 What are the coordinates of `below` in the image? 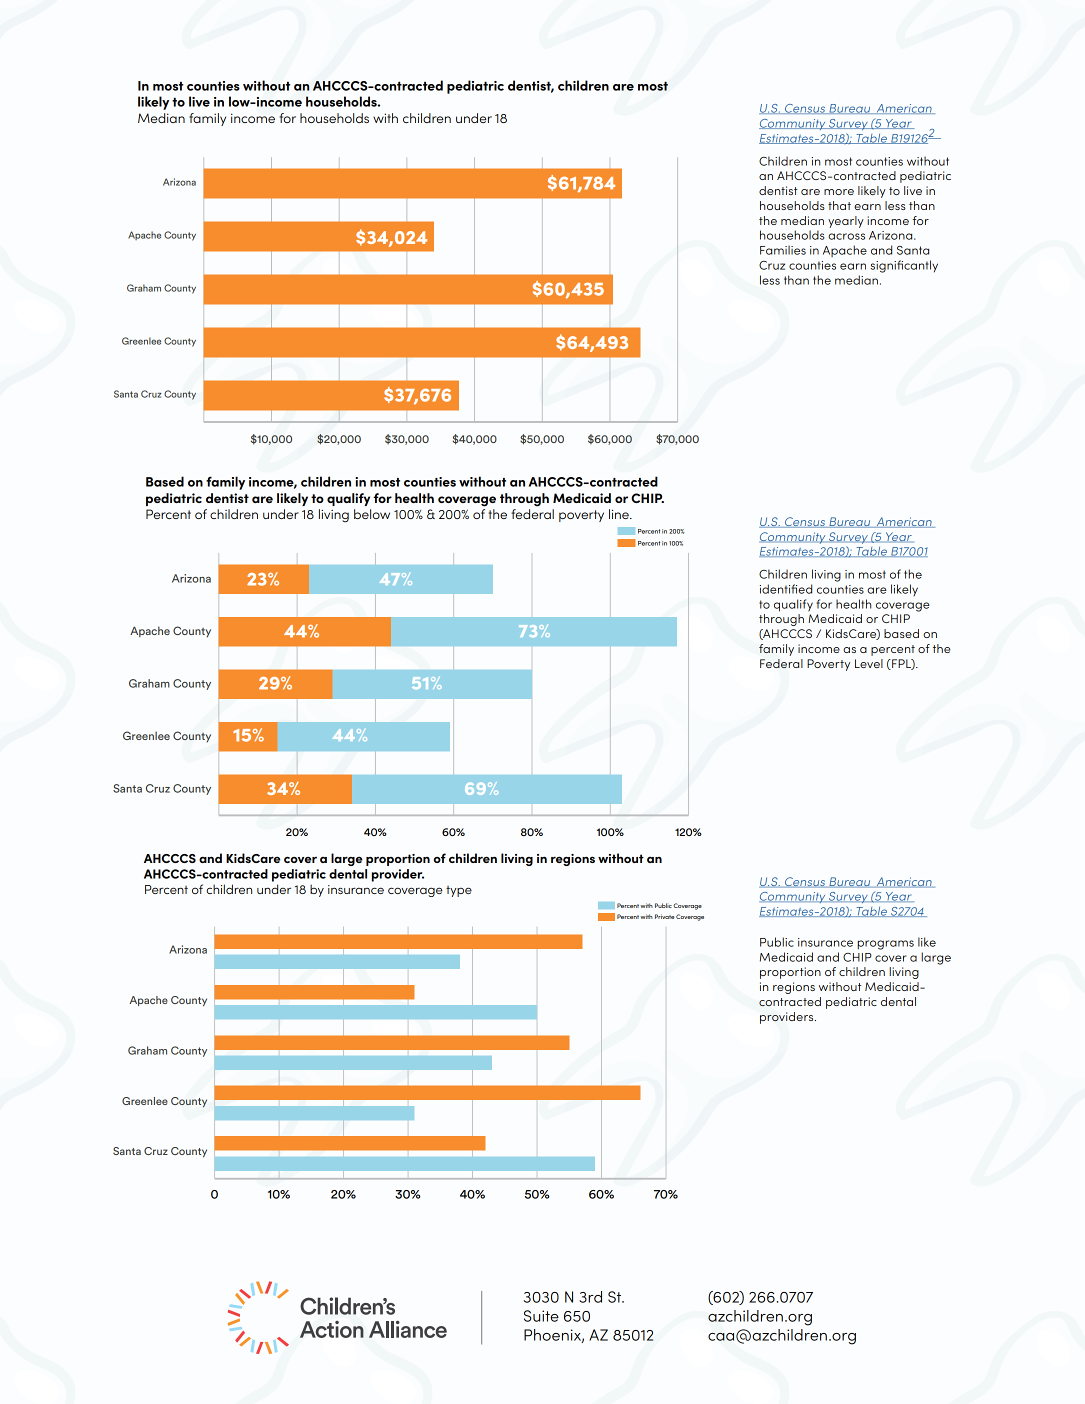 It's located at (372, 514).
